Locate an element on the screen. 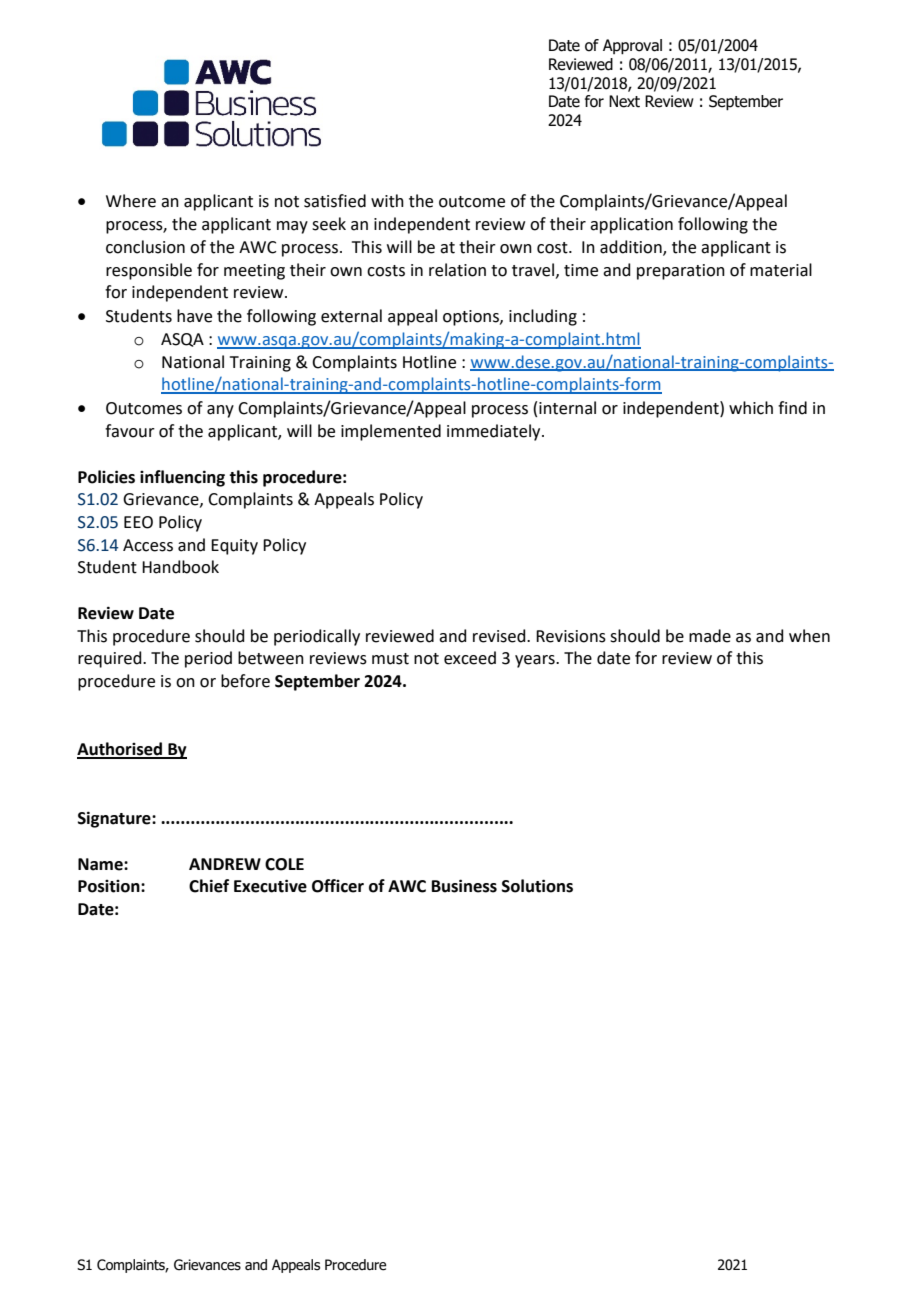 The image size is (924, 1308). ANDREW is located at coordinates (225, 864).
